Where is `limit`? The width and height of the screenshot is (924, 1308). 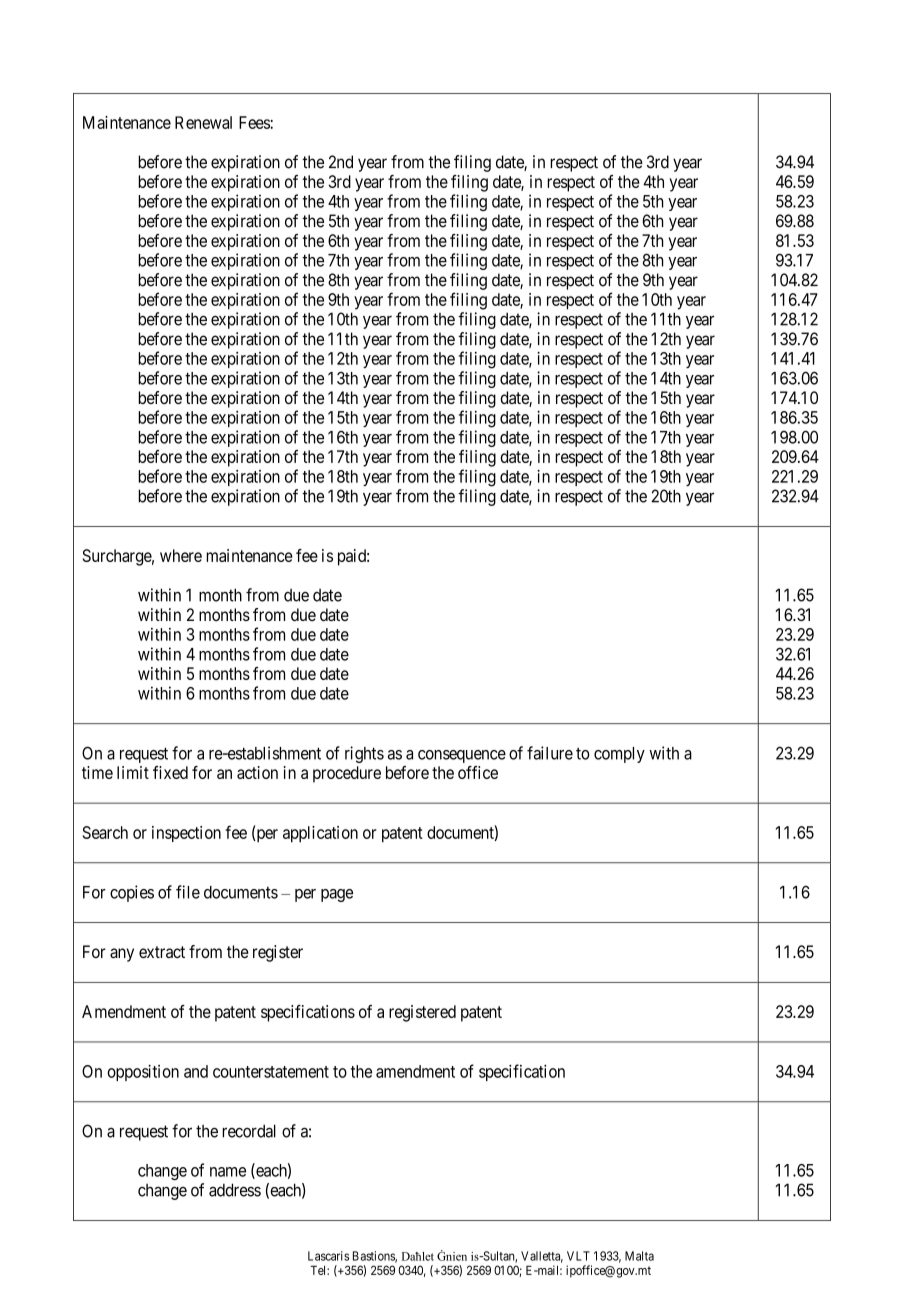
limit is located at coordinates (133, 772).
